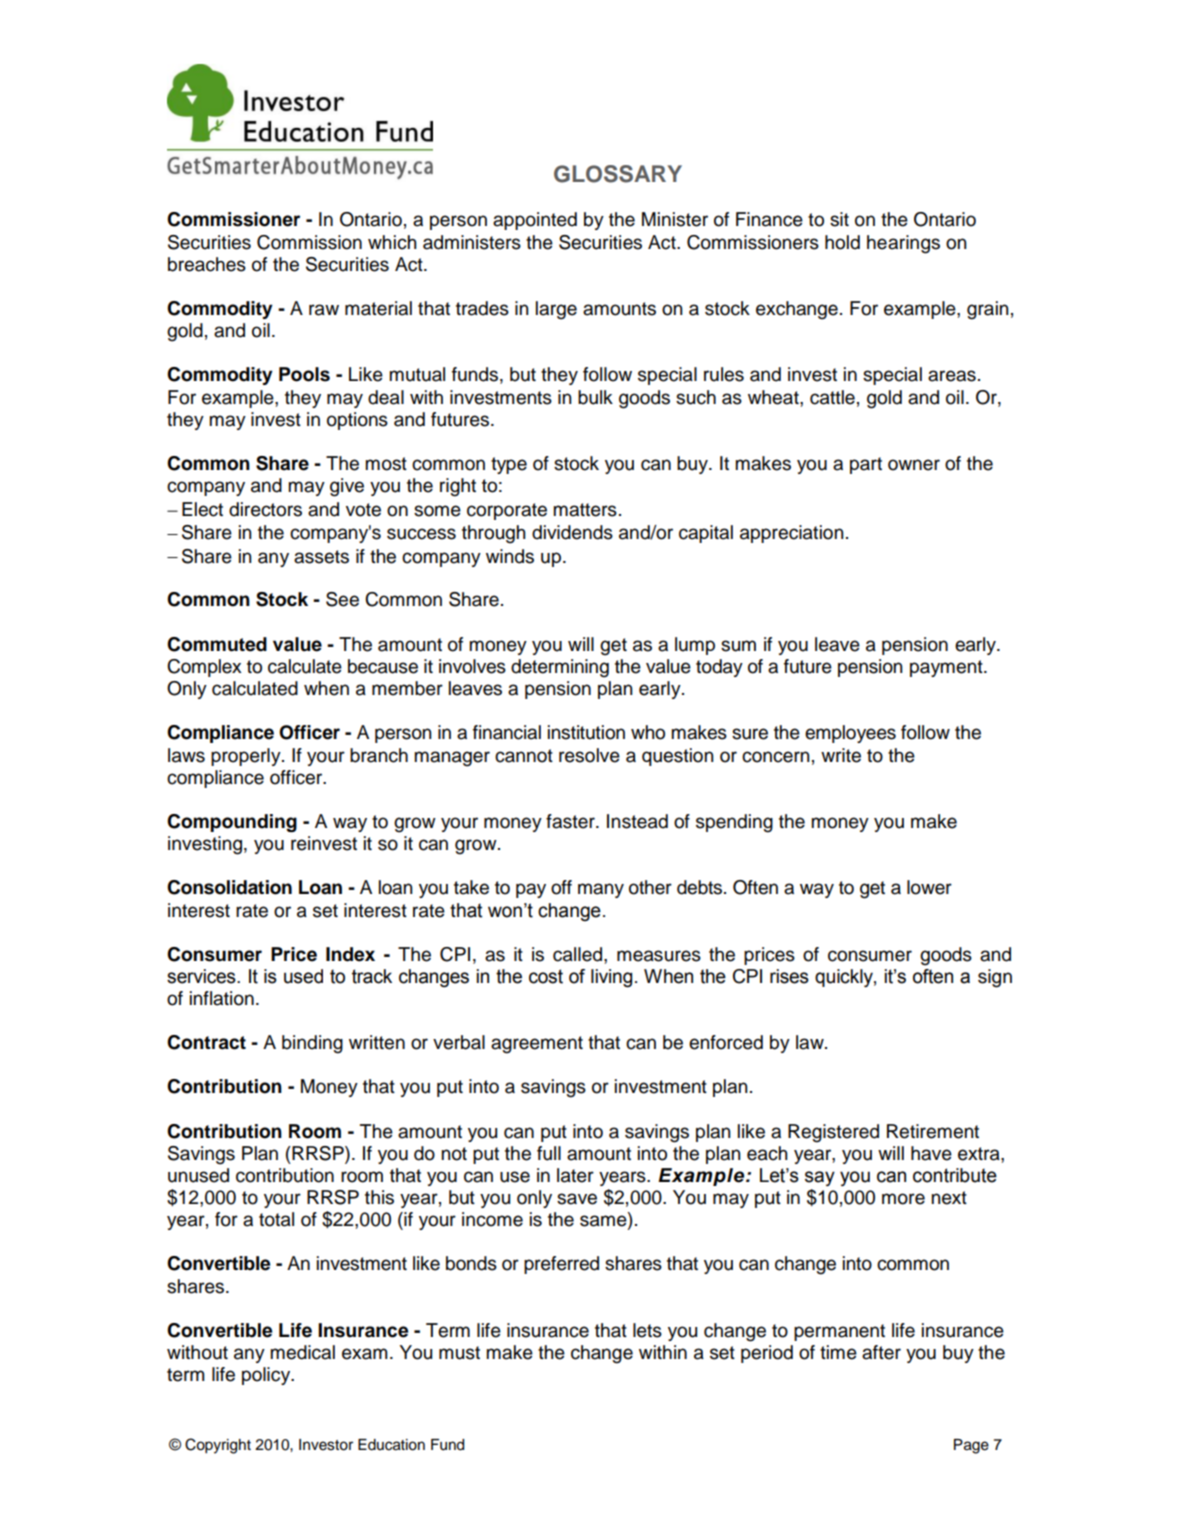 The height and width of the page is (1524, 1178). Describe the element at coordinates (881, 1352) in the page. I see `after` at that location.
